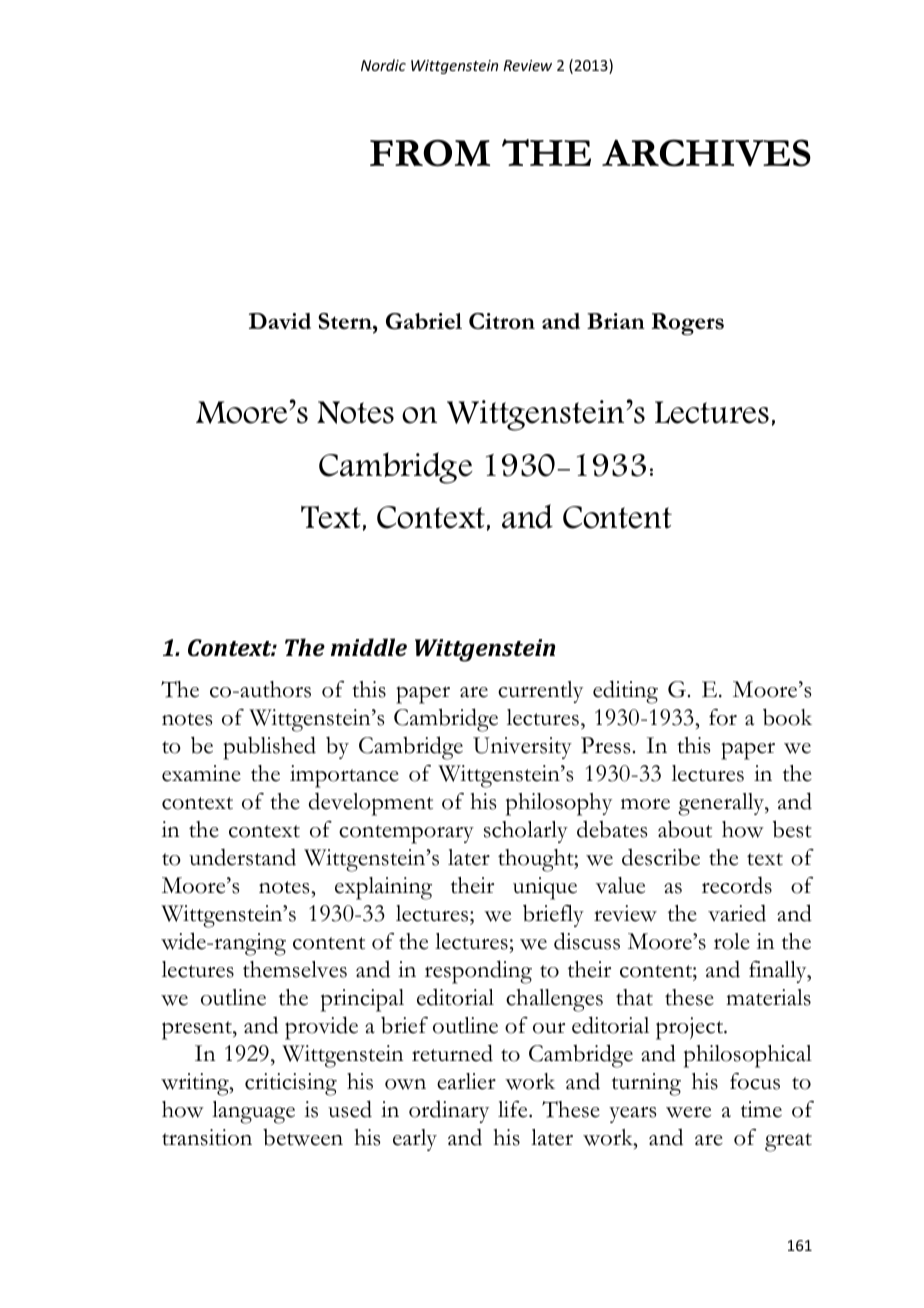  I want to click on ARCHIVES, so click(706, 153).
